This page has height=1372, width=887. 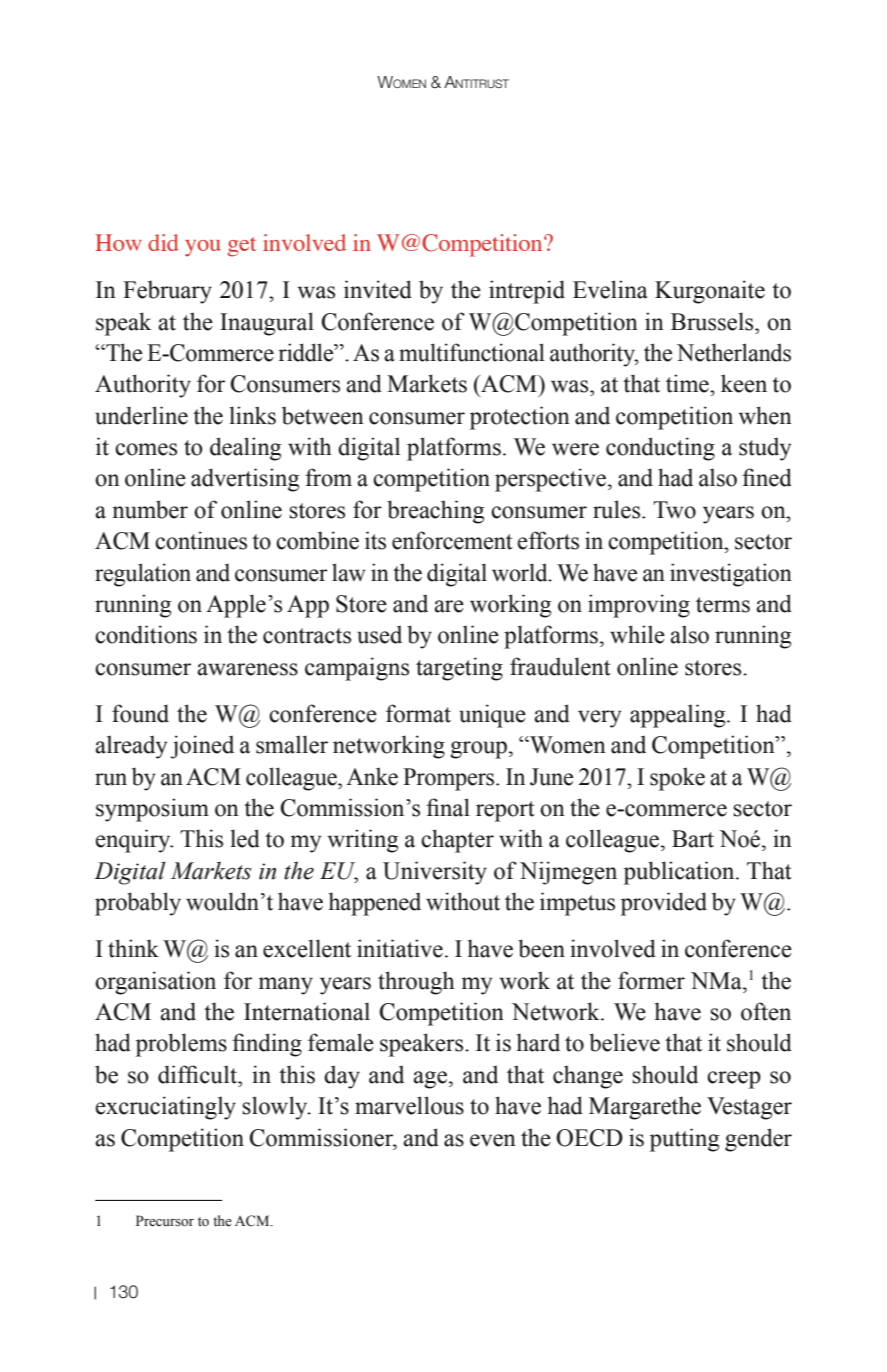 What do you see at coordinates (680, 873) in the page?
I see `publication` at bounding box center [680, 873].
